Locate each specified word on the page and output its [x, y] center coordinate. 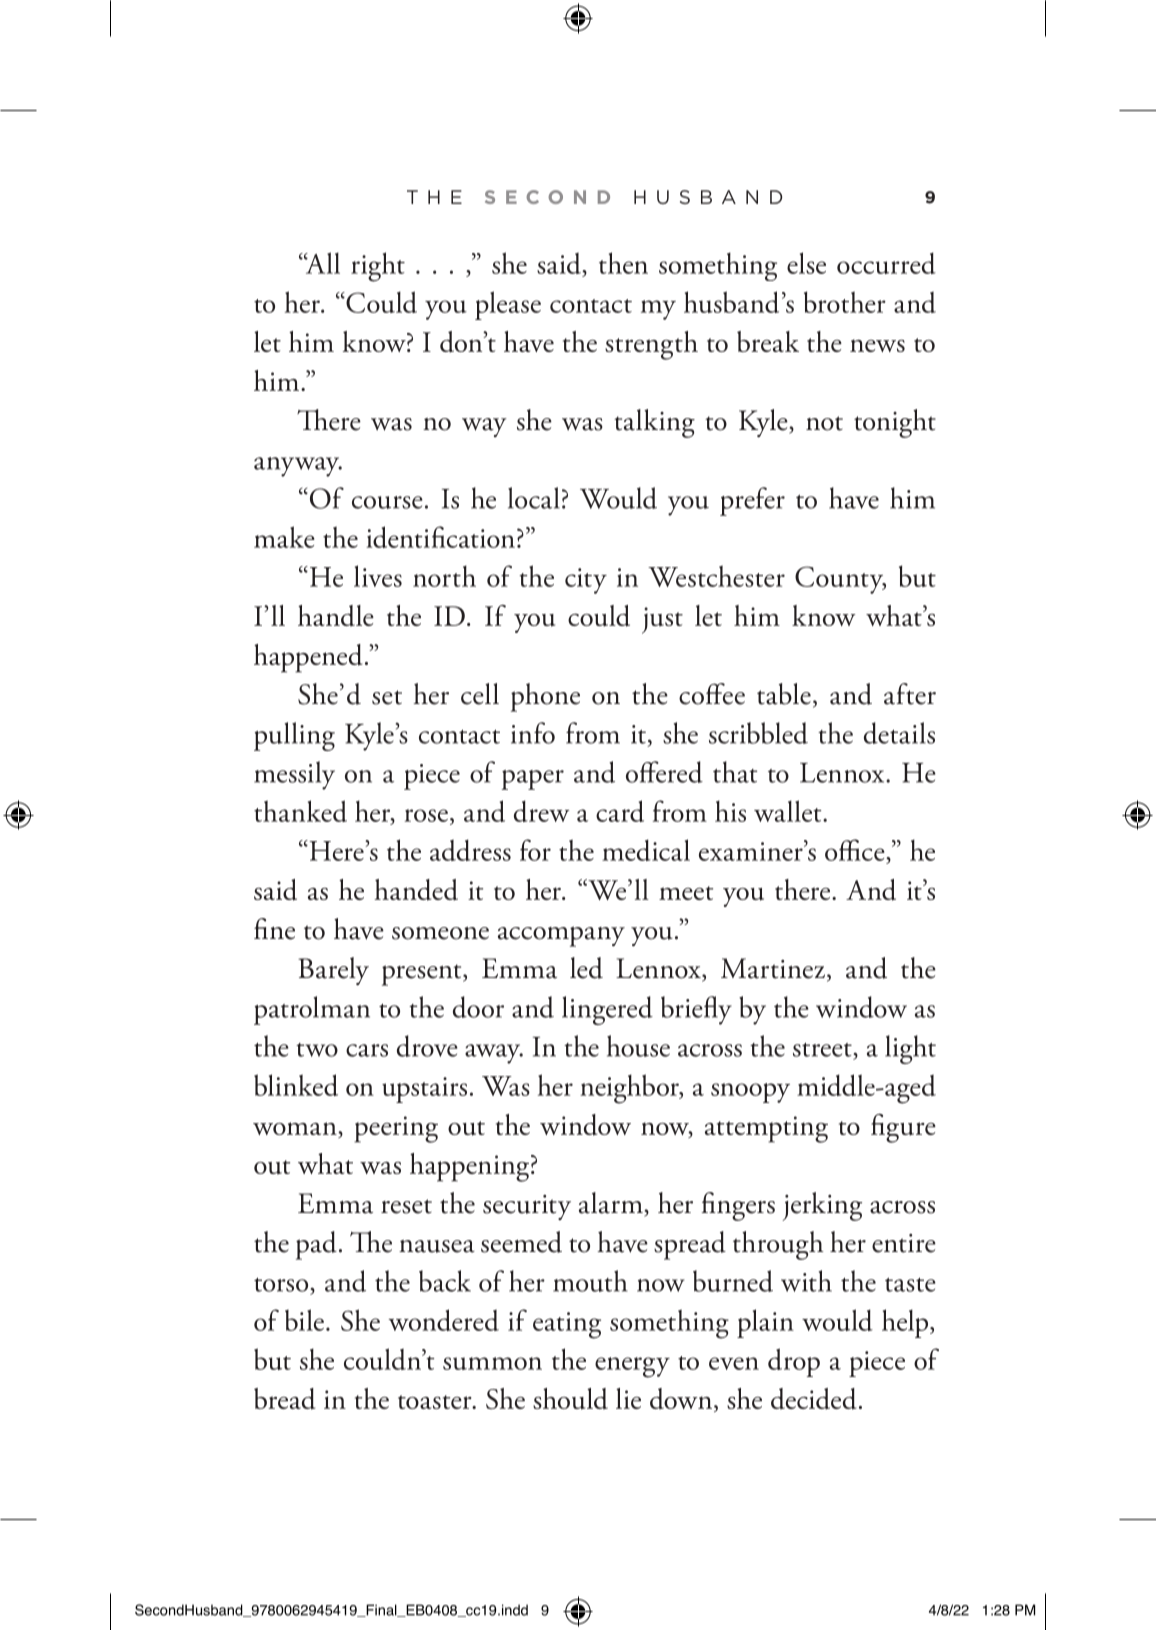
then [623, 263]
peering [396, 1129]
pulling [294, 736]
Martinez [773, 968]
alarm [612, 1203]
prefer [752, 501]
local [534, 498]
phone [545, 697]
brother [845, 302]
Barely [333, 971]
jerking [822, 1206]
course [387, 502]
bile [304, 1320]
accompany [561, 936]
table [784, 694]
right [378, 267]
